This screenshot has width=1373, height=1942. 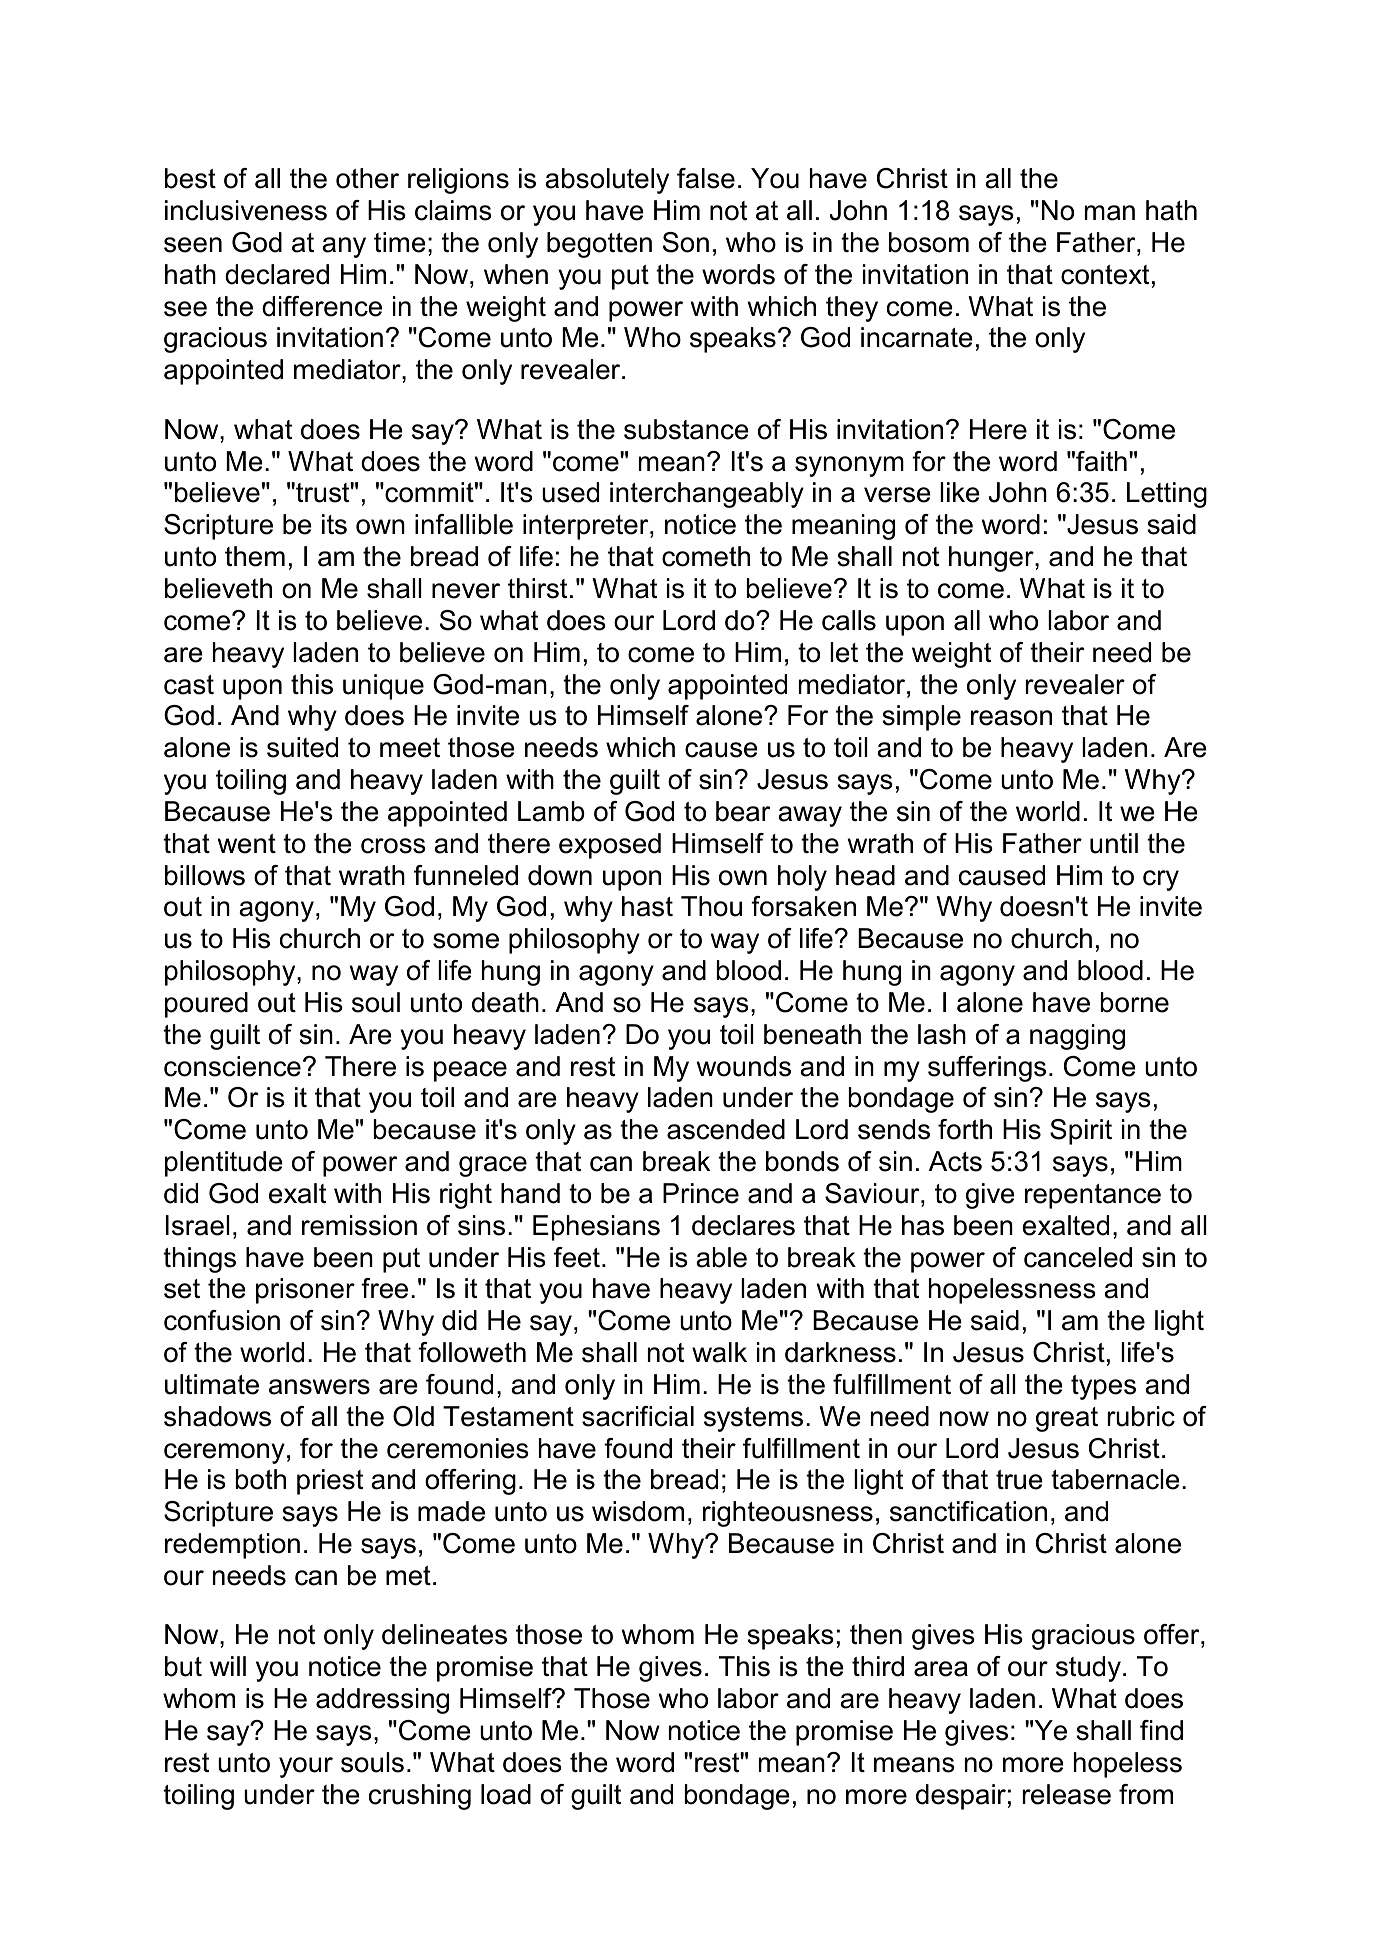 I want to click on false, so click(x=706, y=178).
